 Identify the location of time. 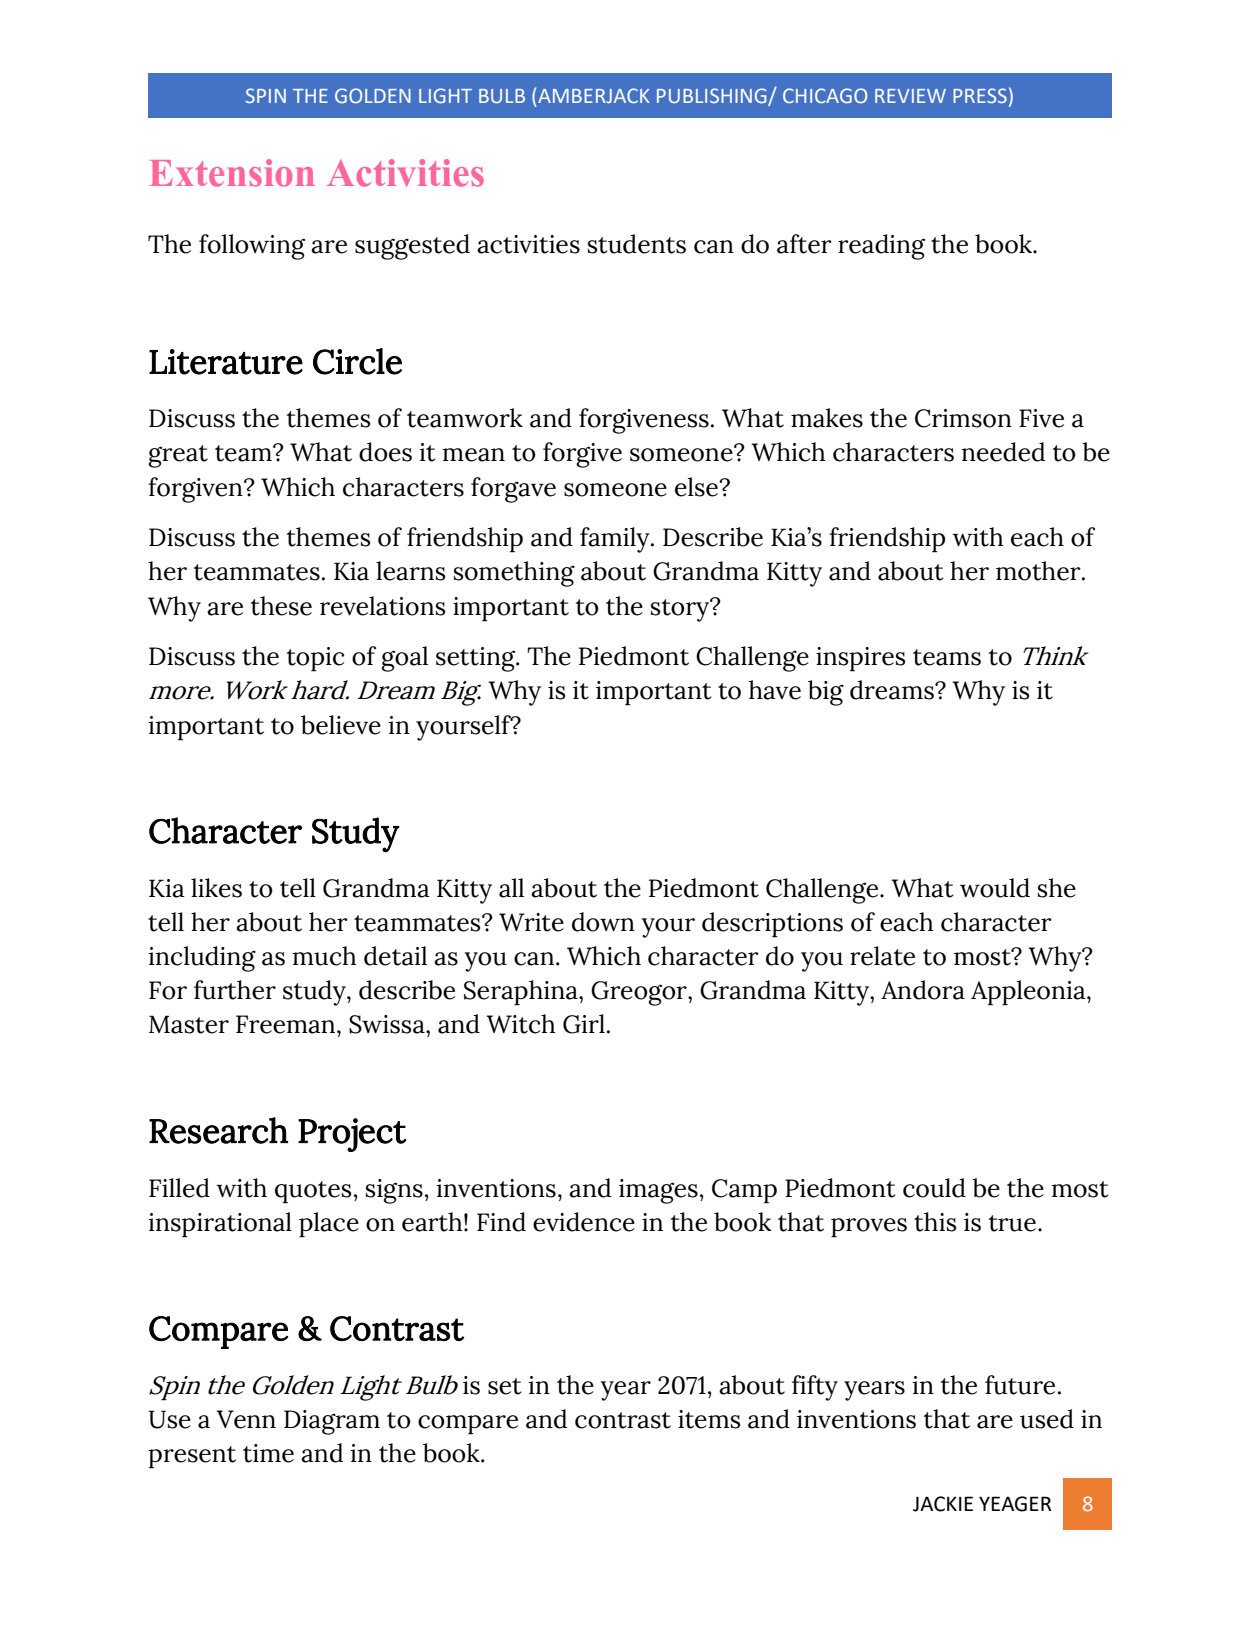
(268, 1453).
